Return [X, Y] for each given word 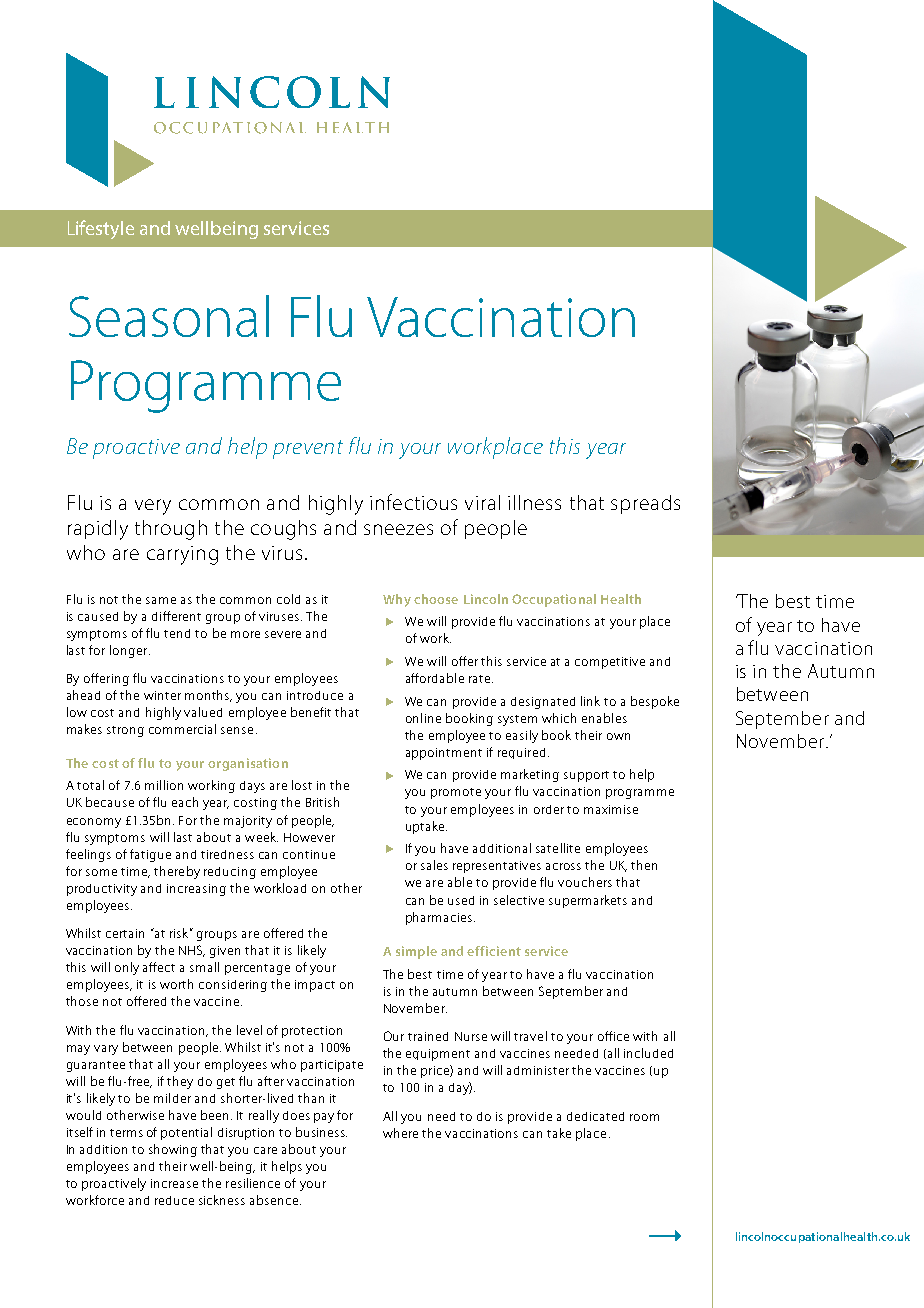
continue [309, 854]
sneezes [398, 529]
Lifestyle [101, 229]
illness [534, 502]
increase [174, 1183]
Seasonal [169, 316]
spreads [645, 504]
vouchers [585, 882]
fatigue [150, 855]
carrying [182, 555]
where [400, 1133]
